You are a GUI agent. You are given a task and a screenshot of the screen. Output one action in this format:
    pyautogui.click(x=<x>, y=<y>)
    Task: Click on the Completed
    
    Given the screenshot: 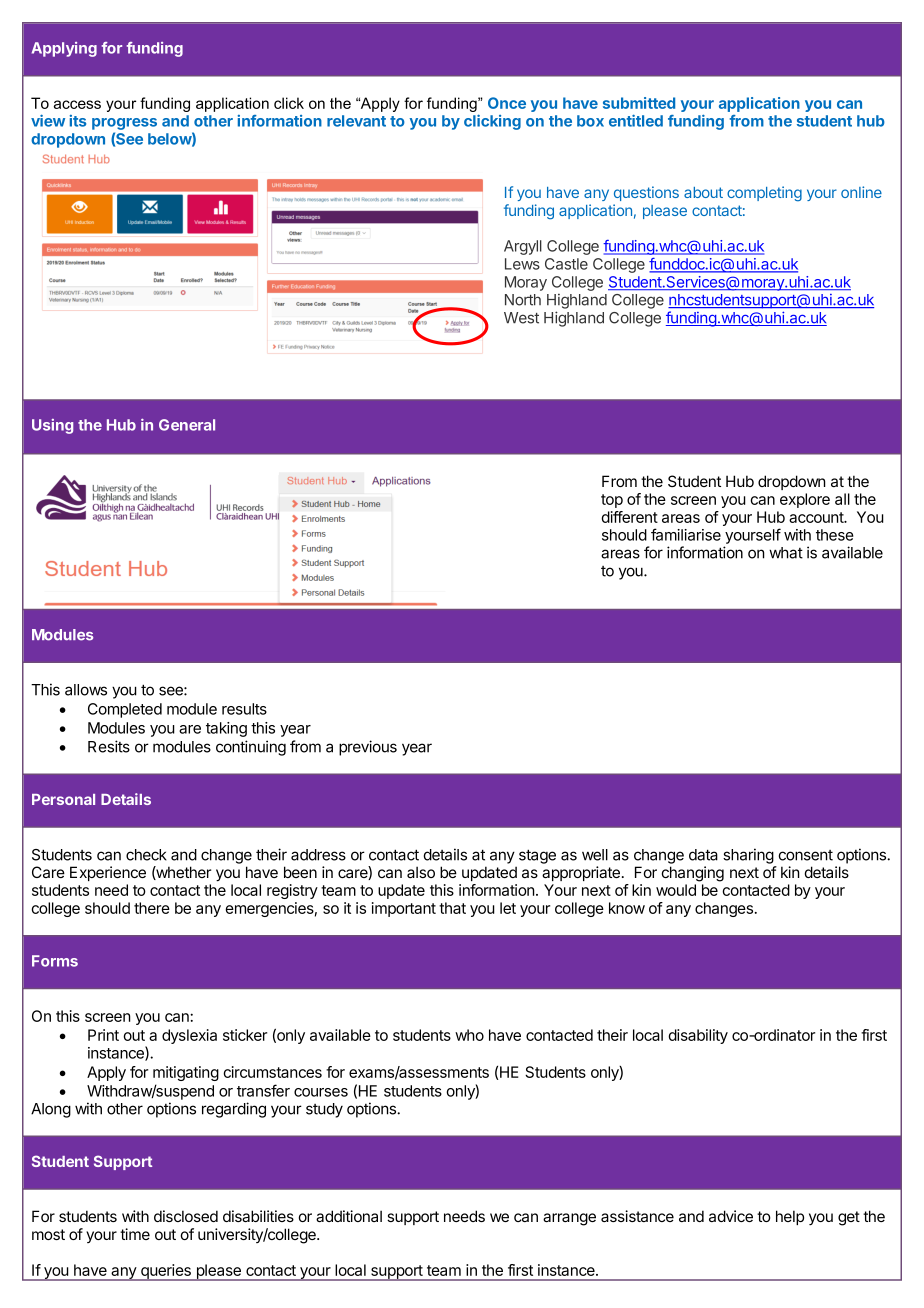 What is the action you would take?
    pyautogui.click(x=125, y=710)
